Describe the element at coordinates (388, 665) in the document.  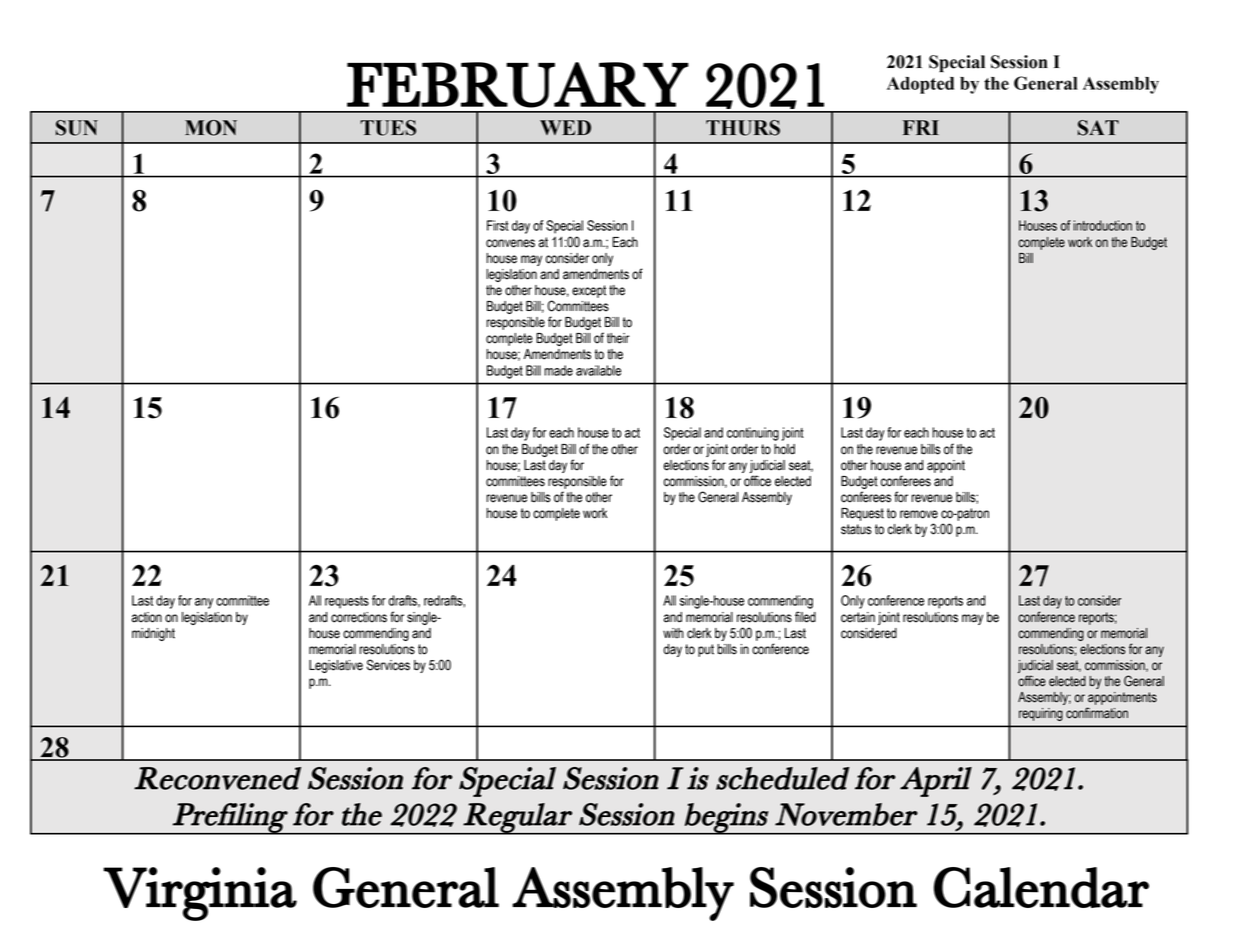
I see `Services` at that location.
